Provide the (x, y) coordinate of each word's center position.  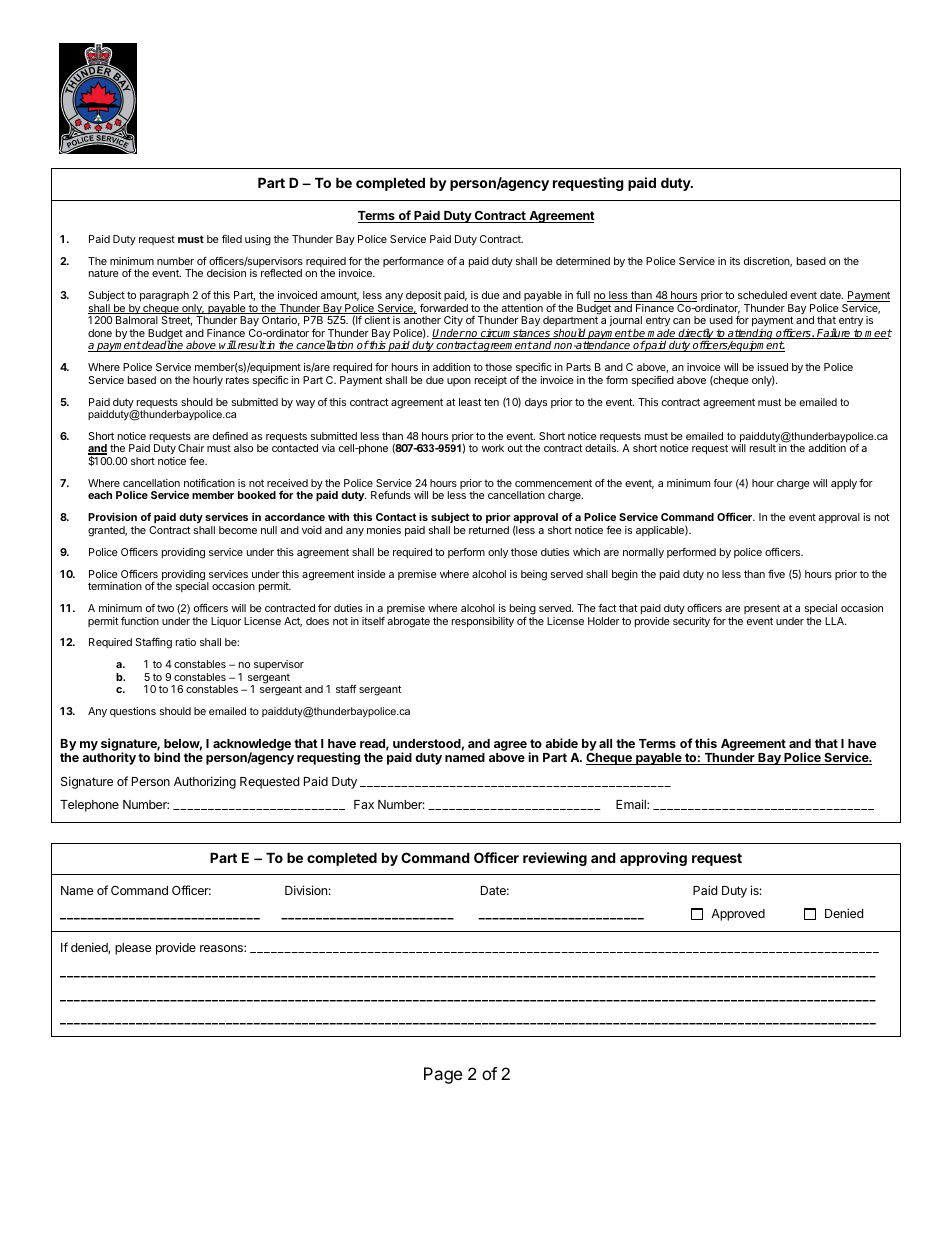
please (133, 949)
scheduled (762, 295)
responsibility (483, 622)
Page (443, 1075)
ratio (186, 642)
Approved (738, 915)
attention (522, 308)
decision (226, 273)
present (762, 609)
